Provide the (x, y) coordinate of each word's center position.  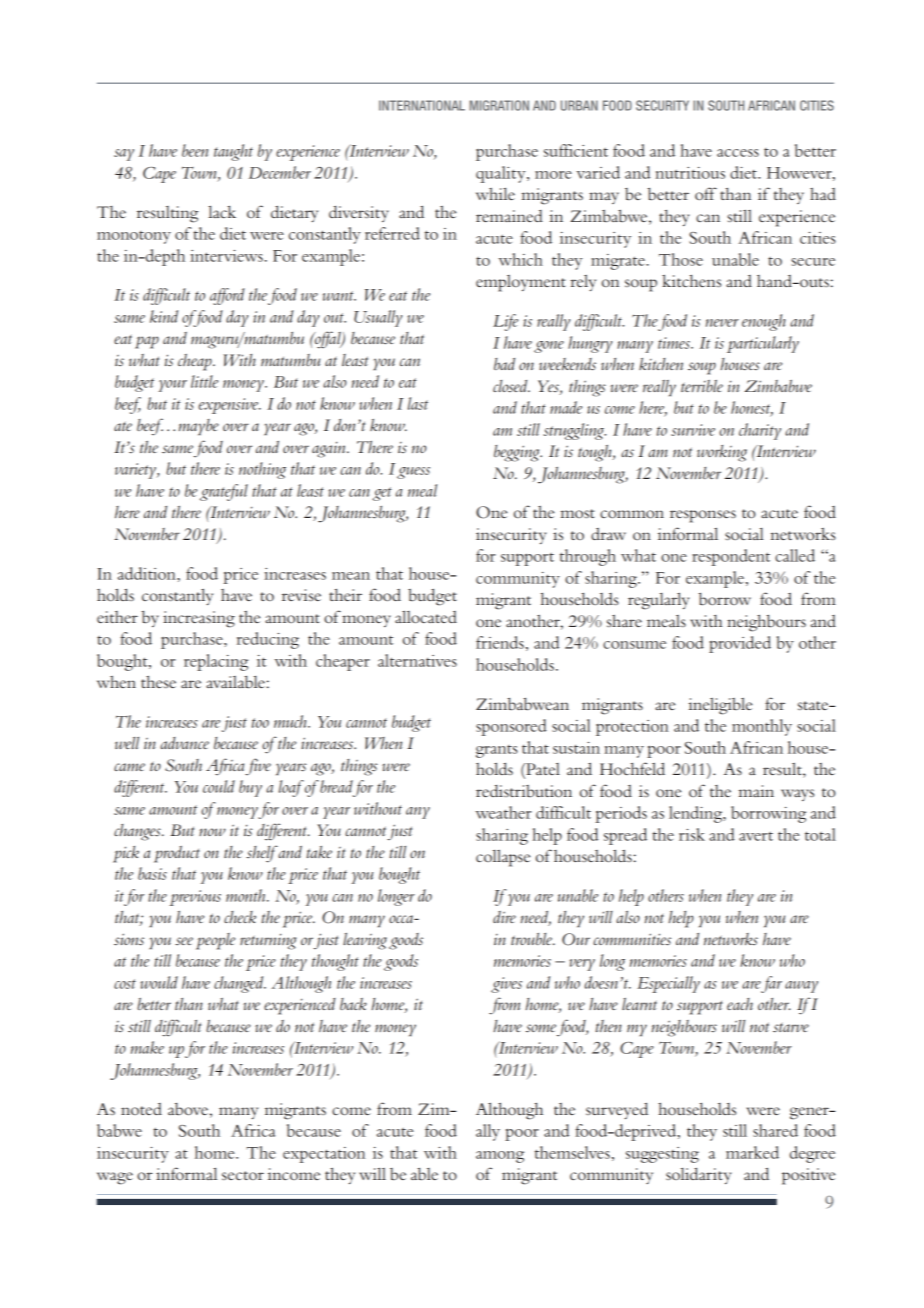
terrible (702, 386)
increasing (199, 619)
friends (500, 642)
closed (511, 386)
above (188, 1109)
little (204, 381)
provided (740, 644)
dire (504, 917)
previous (195, 898)
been (195, 150)
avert (756, 836)
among (500, 1157)
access (738, 153)
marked (752, 1152)
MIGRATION (499, 105)
